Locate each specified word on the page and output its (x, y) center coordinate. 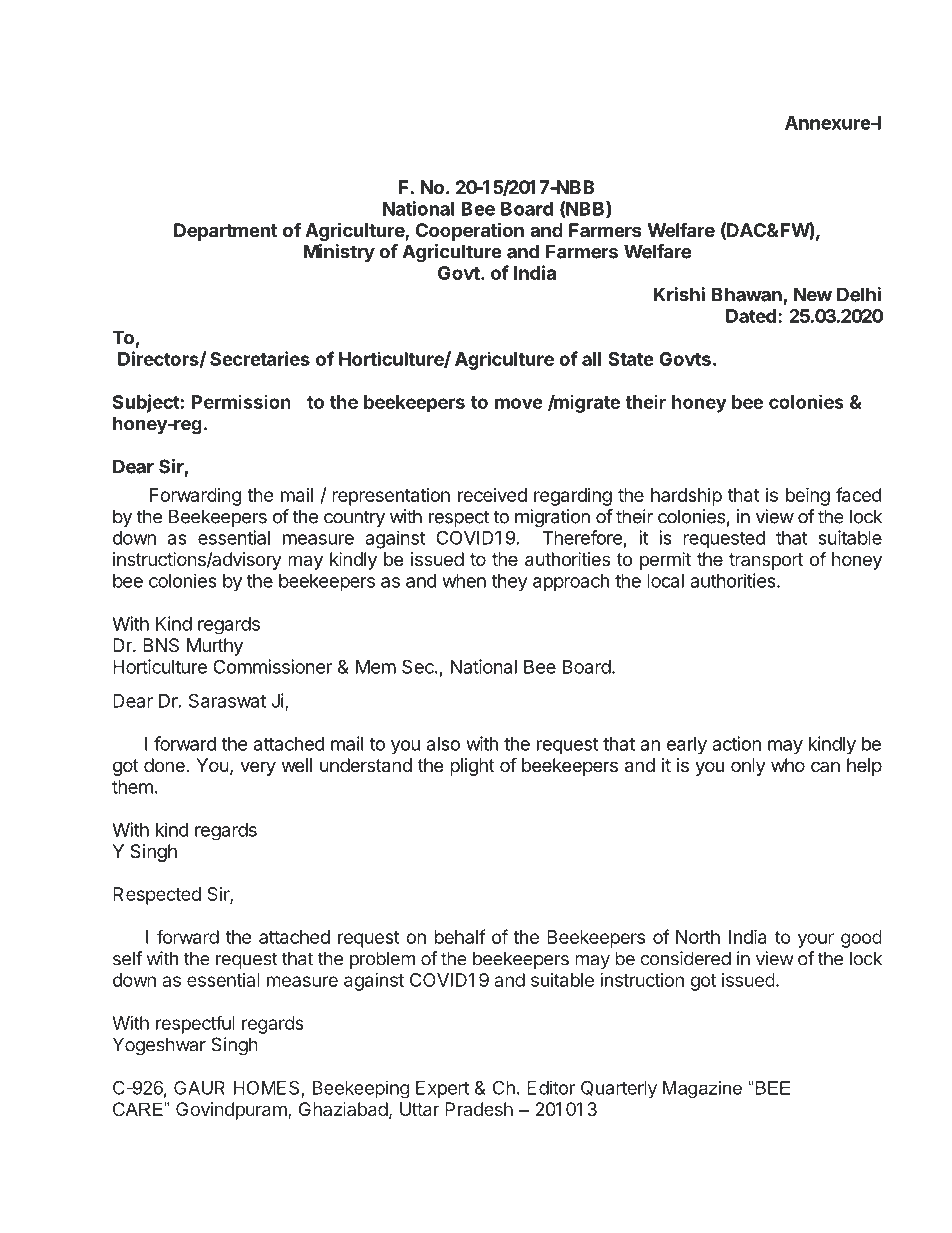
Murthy (215, 647)
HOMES (266, 1087)
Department (225, 232)
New (813, 294)
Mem (376, 667)
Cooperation (470, 231)
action (736, 743)
